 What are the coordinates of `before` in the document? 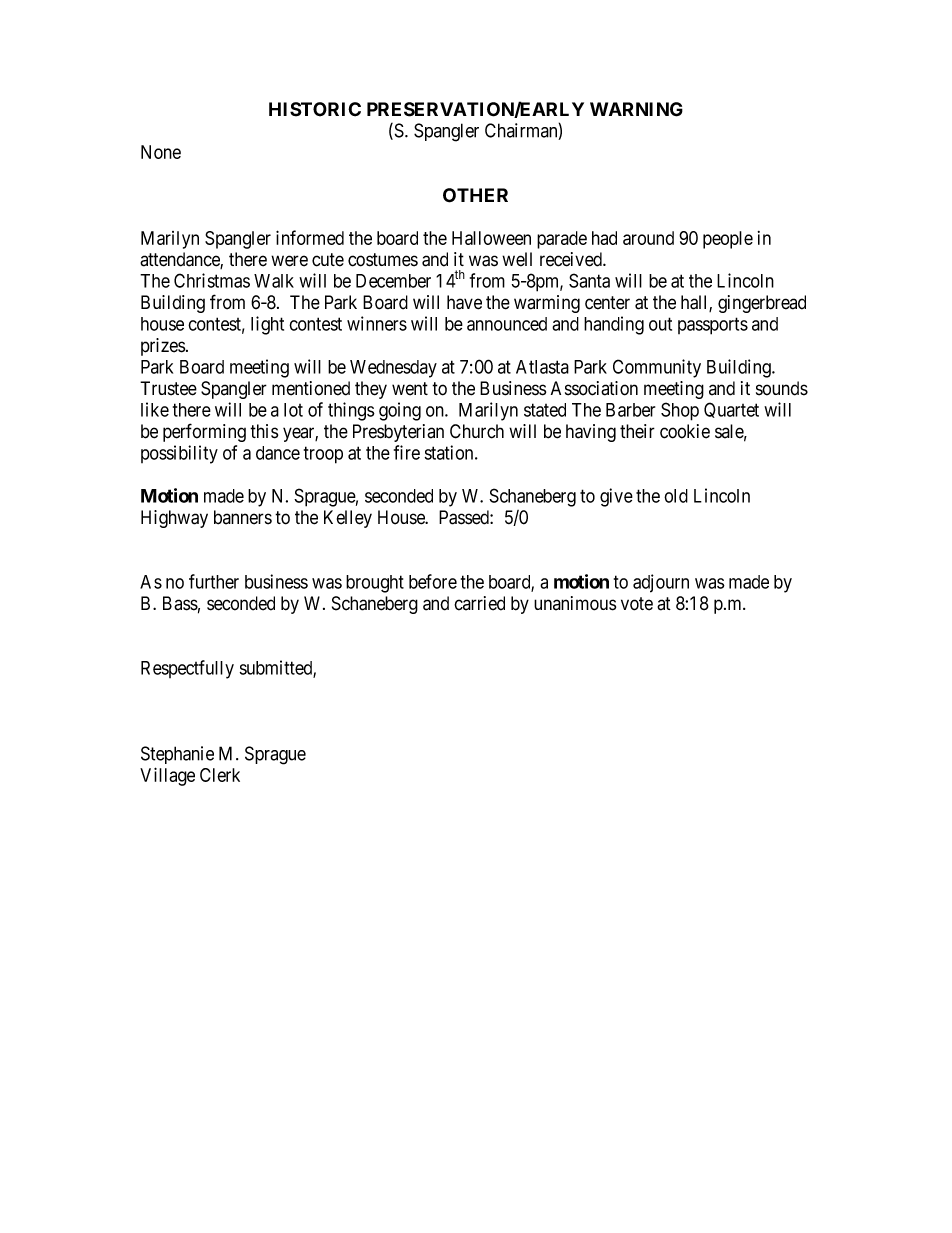 It's located at (433, 581).
